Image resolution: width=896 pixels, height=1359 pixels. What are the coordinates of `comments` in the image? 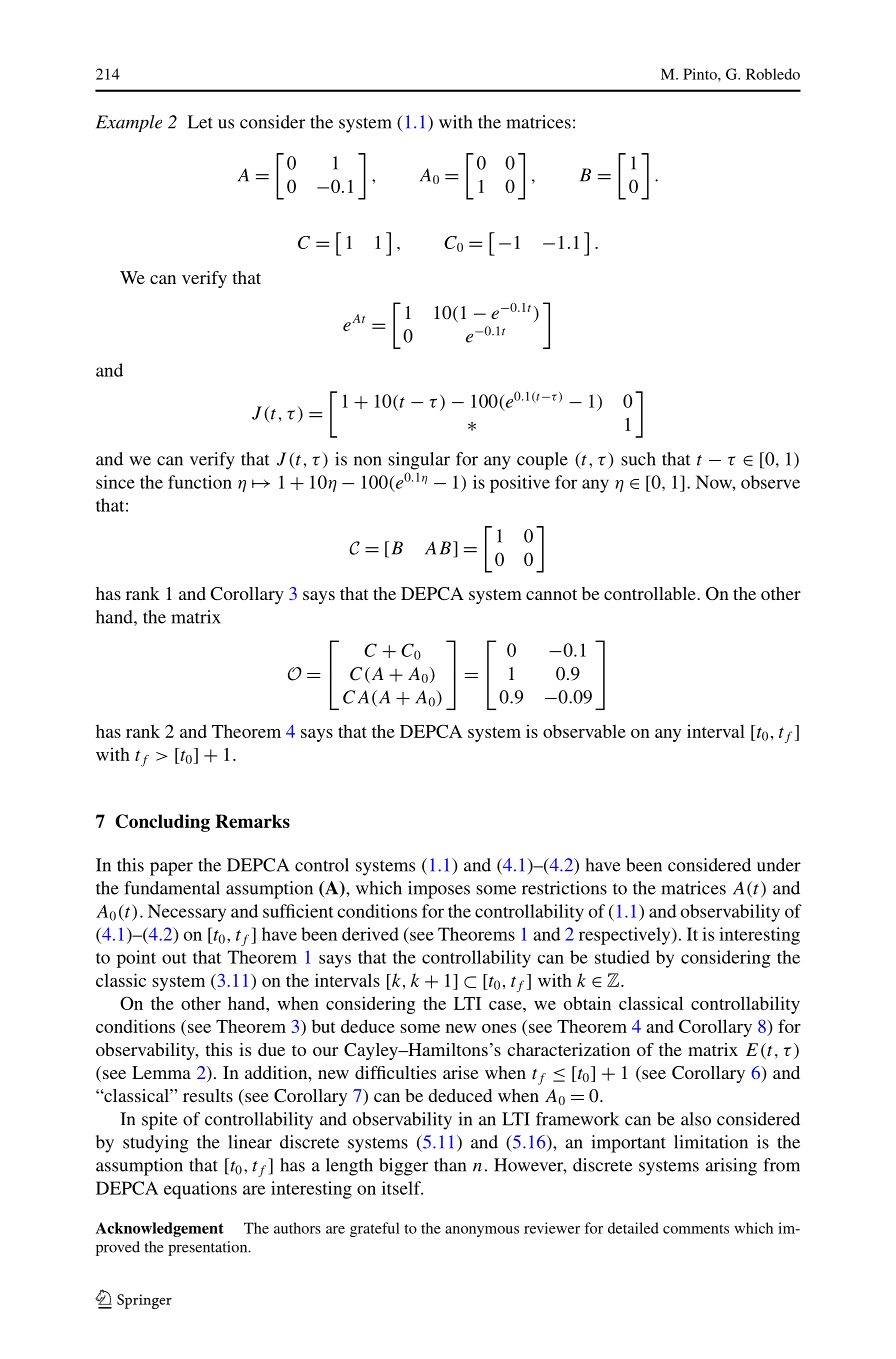 It's located at (696, 1229).
